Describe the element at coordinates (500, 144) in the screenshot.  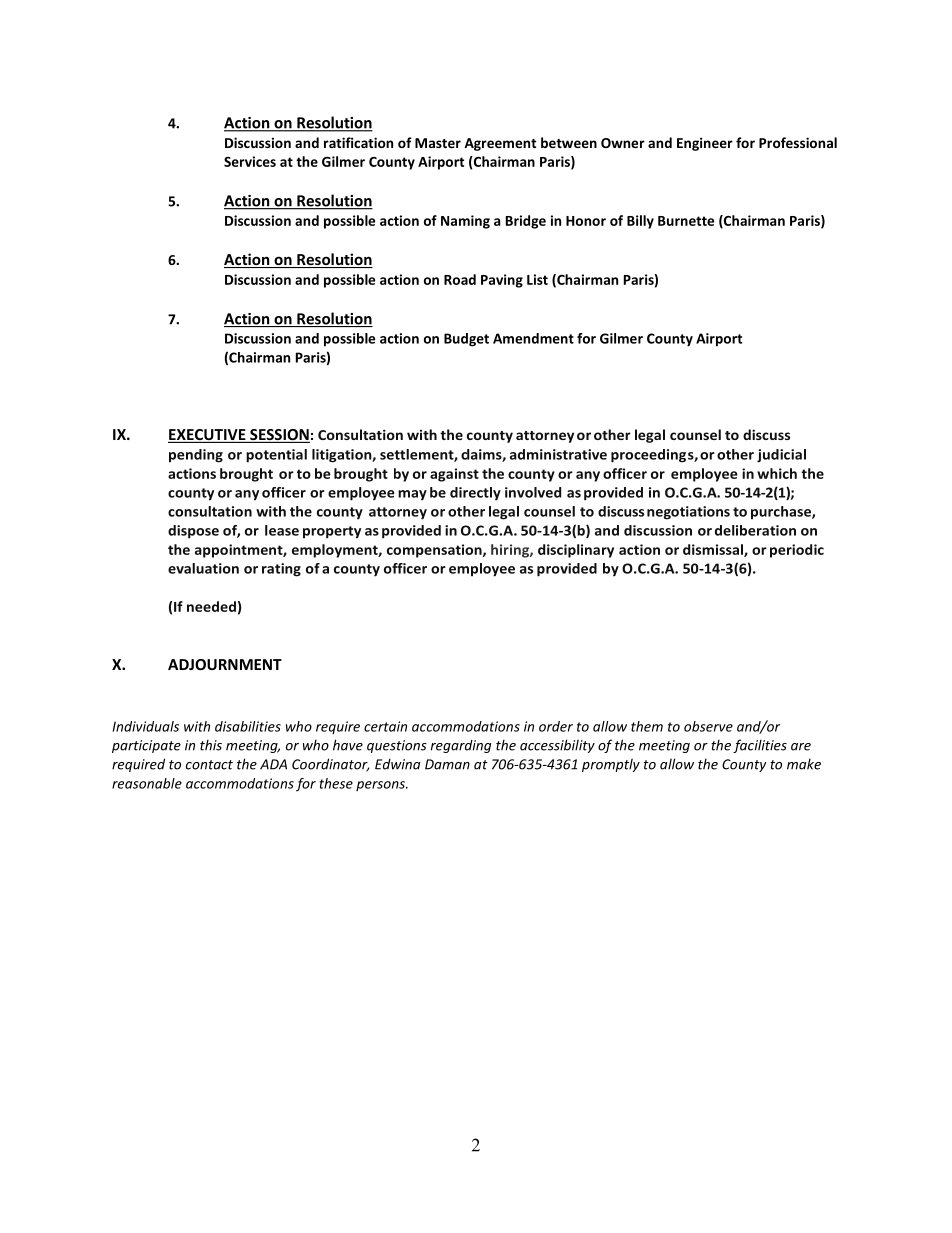
I see `Agreement` at that location.
